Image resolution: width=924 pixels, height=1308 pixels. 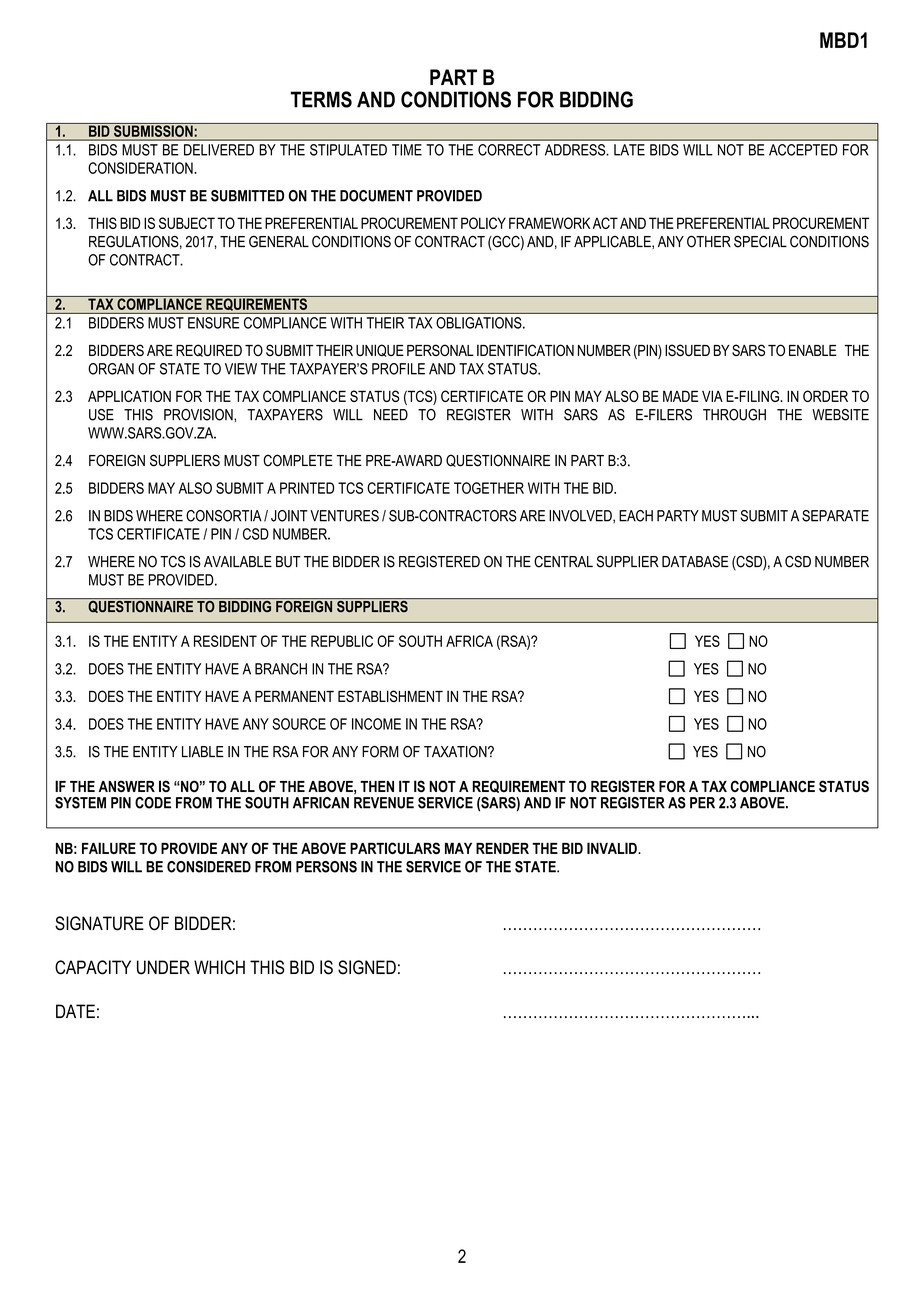 I want to click on UNDER, so click(x=163, y=967).
